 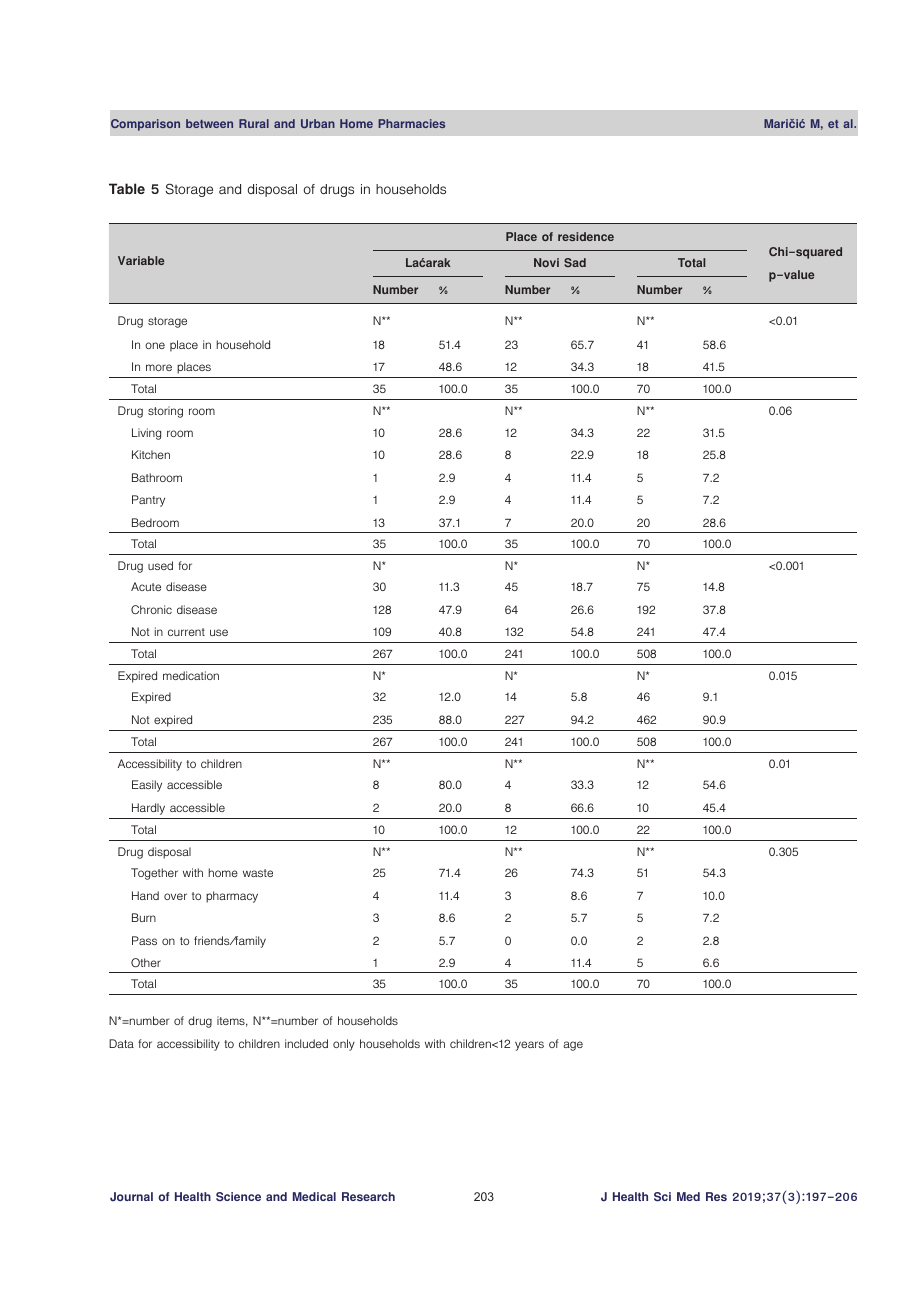 I want to click on Urban, so click(x=318, y=123).
